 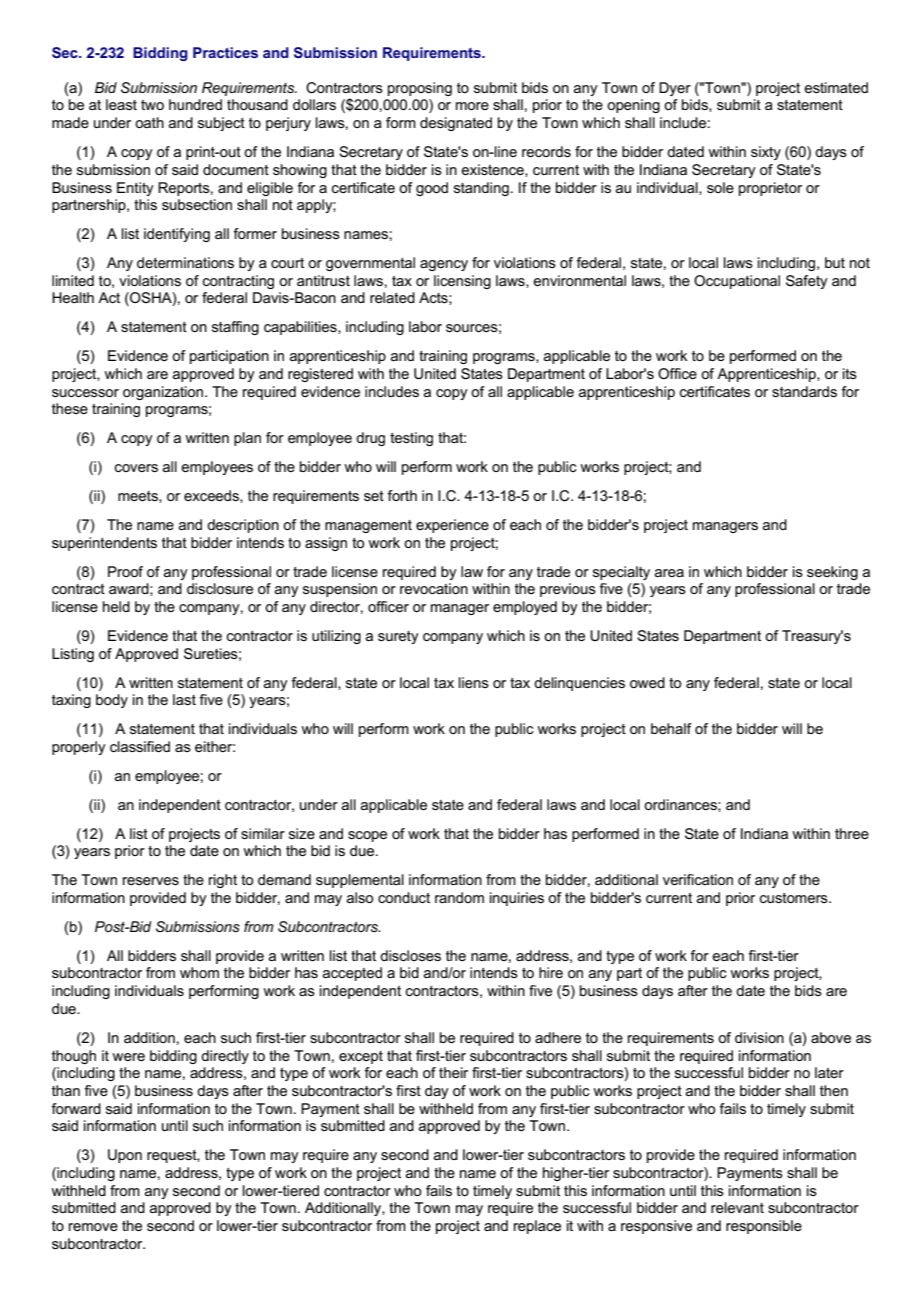 I want to click on scope, so click(x=367, y=836).
